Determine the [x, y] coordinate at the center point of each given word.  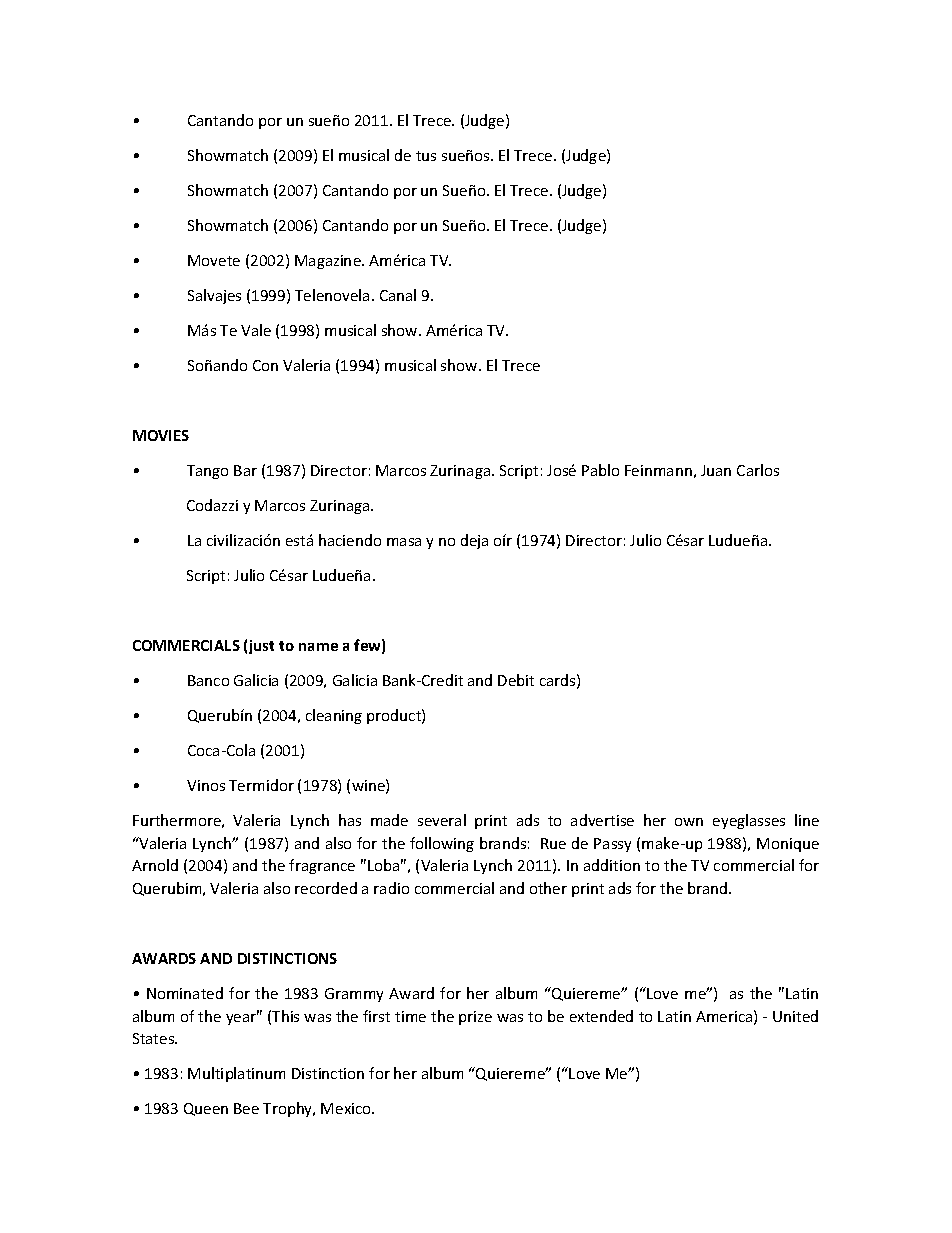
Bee [246, 1108]
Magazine [329, 262]
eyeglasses [749, 821]
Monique [788, 845]
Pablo [600, 470]
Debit [516, 680]
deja [474, 541]
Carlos [758, 470]
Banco [208, 680]
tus [426, 156]
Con [265, 365]
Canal [398, 295]
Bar [245, 470]
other [548, 888]
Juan [716, 470]
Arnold [155, 865]
